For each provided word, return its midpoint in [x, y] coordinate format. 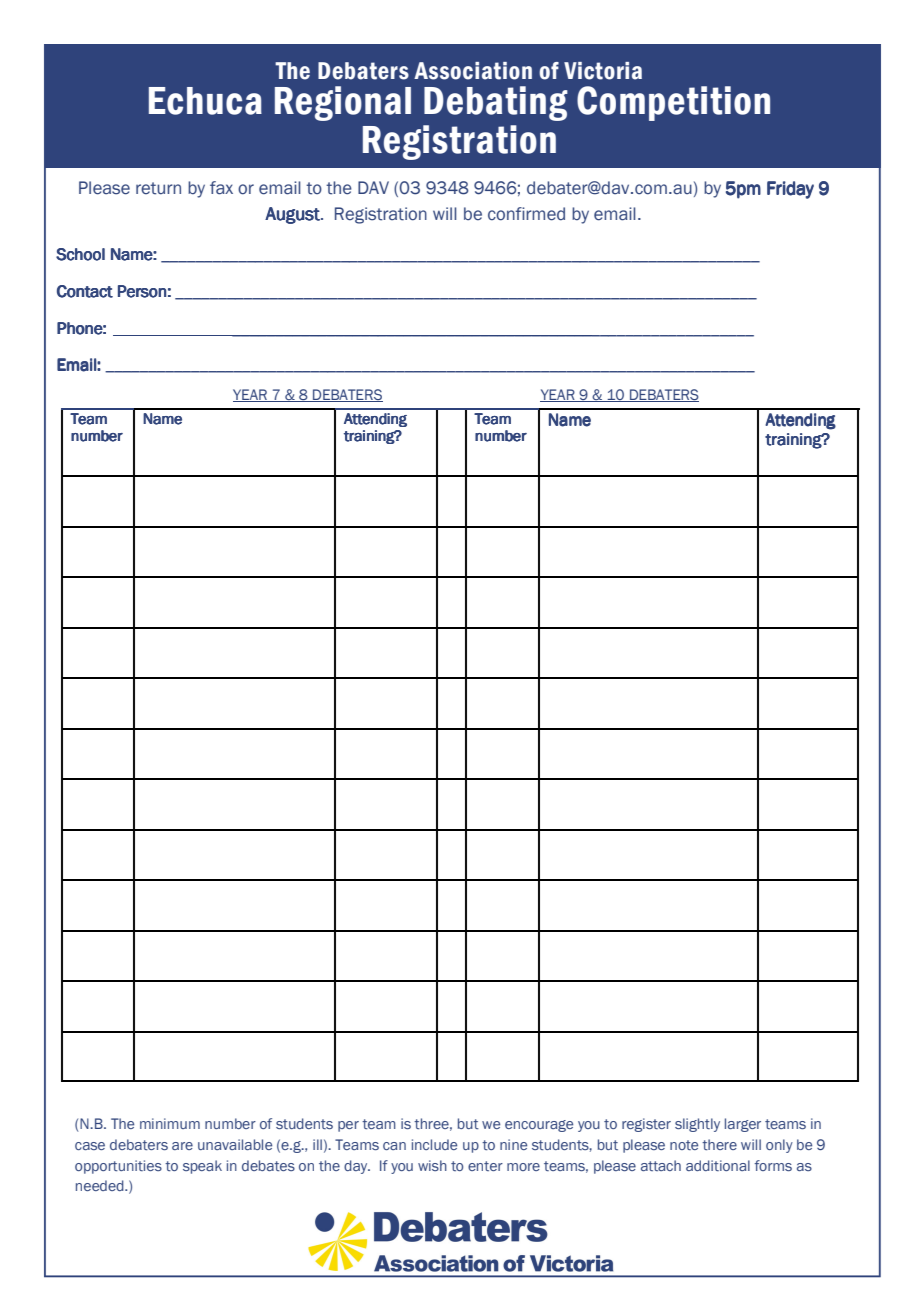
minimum [170, 1123]
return [158, 188]
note [684, 1145]
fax [221, 188]
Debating [496, 103]
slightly [697, 1125]
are [182, 1146]
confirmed [526, 214]
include [434, 1144]
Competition [673, 103]
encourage [539, 1126]
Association [473, 71]
